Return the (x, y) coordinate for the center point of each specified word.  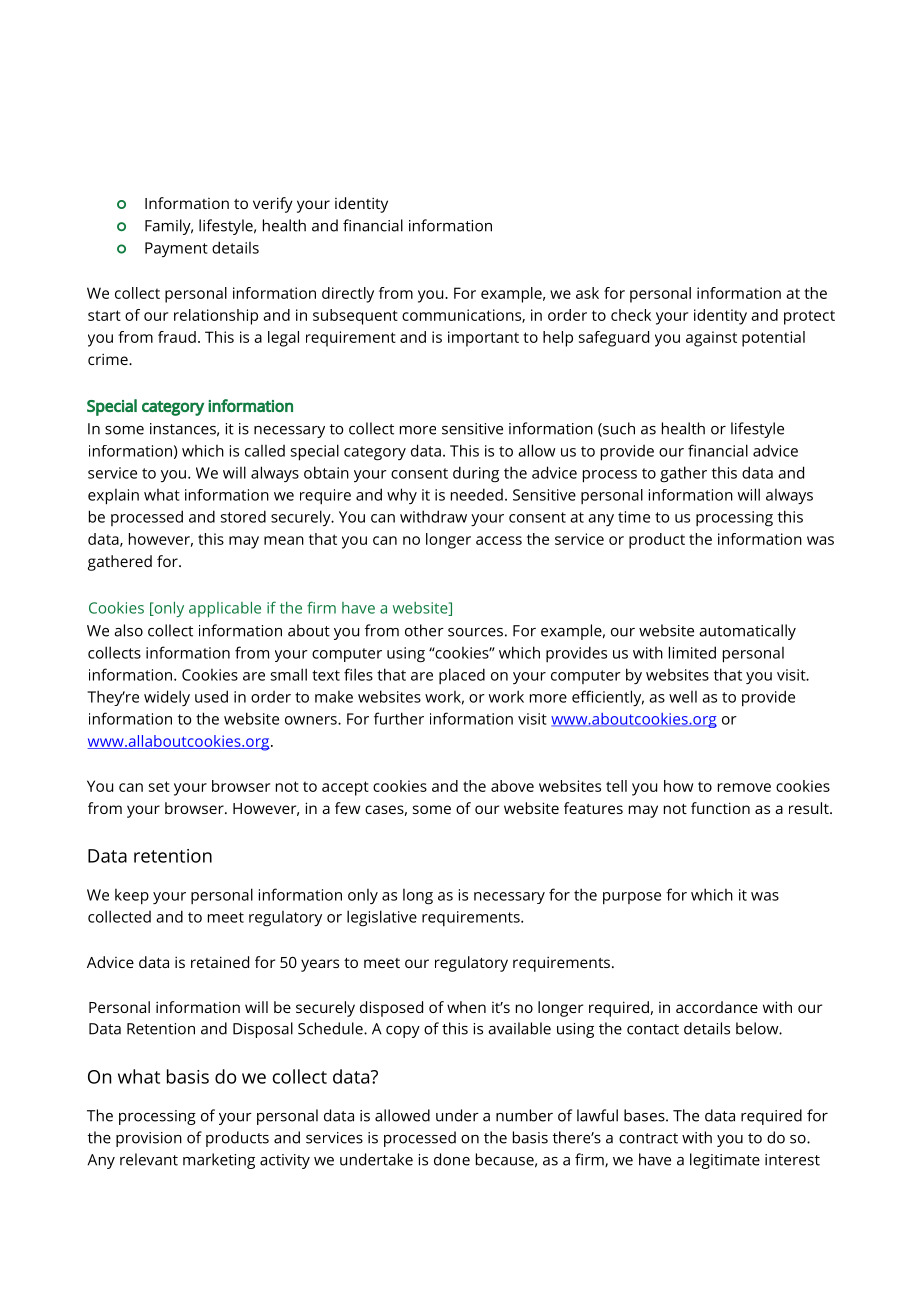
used (211, 696)
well (683, 697)
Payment (176, 249)
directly (348, 295)
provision (149, 1139)
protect (809, 317)
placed (462, 676)
